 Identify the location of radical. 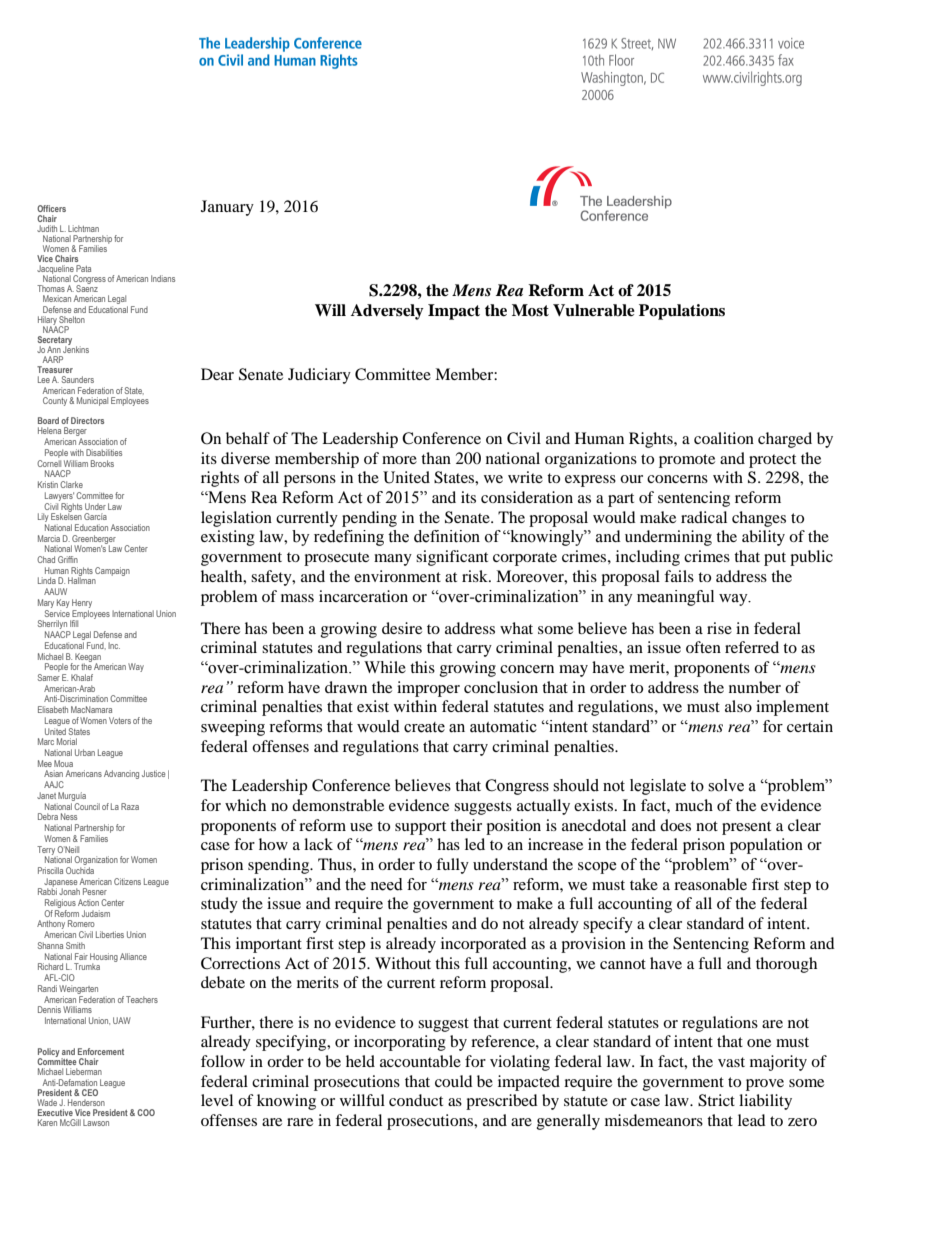
(704, 517).
